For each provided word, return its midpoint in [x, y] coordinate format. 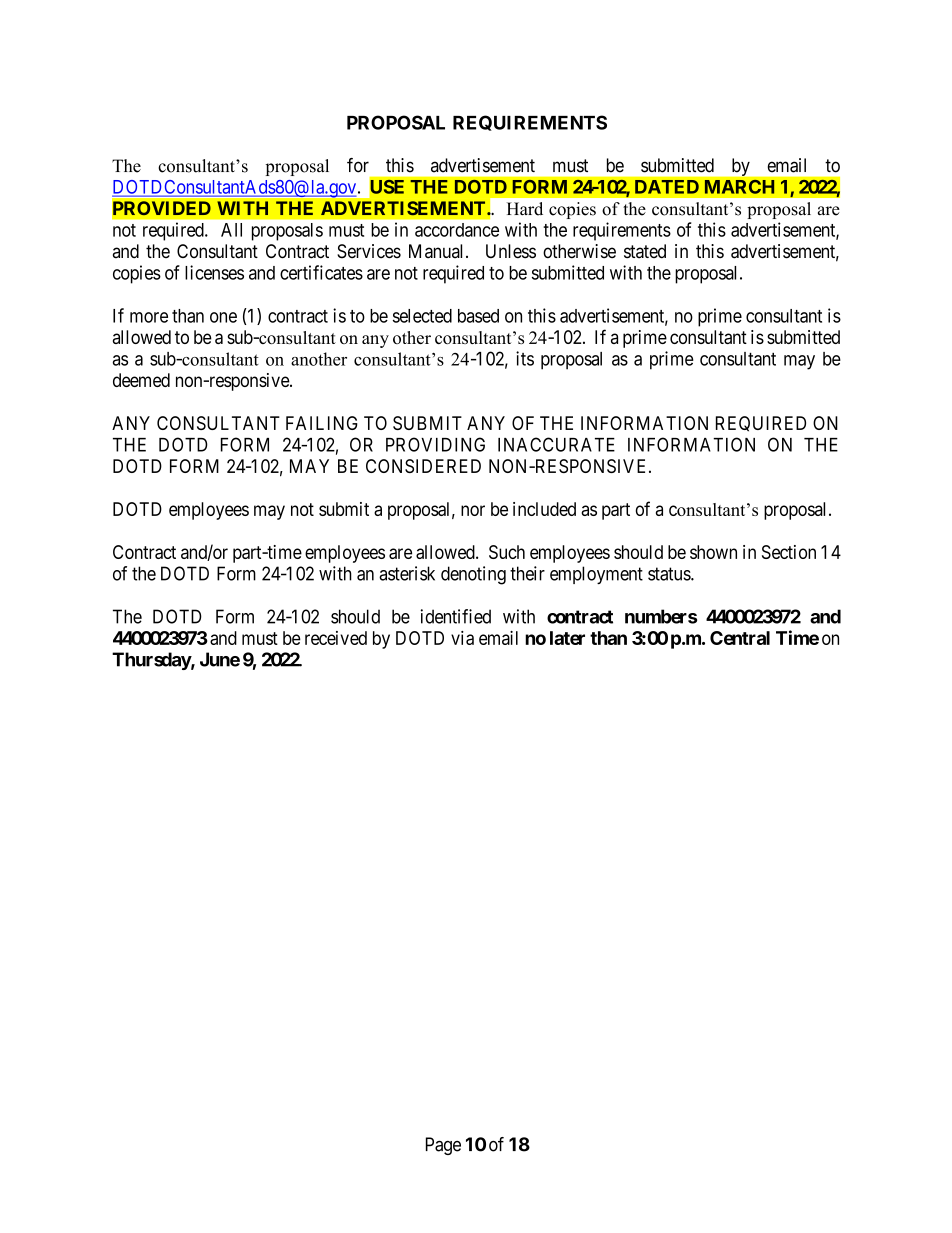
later [567, 638]
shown [713, 552]
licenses [214, 272]
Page [443, 1146]
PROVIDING [435, 444]
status [670, 574]
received [336, 638]
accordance [457, 230]
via [462, 638]
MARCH [739, 187]
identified [456, 616]
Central [740, 638]
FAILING [322, 423]
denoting [473, 575]
